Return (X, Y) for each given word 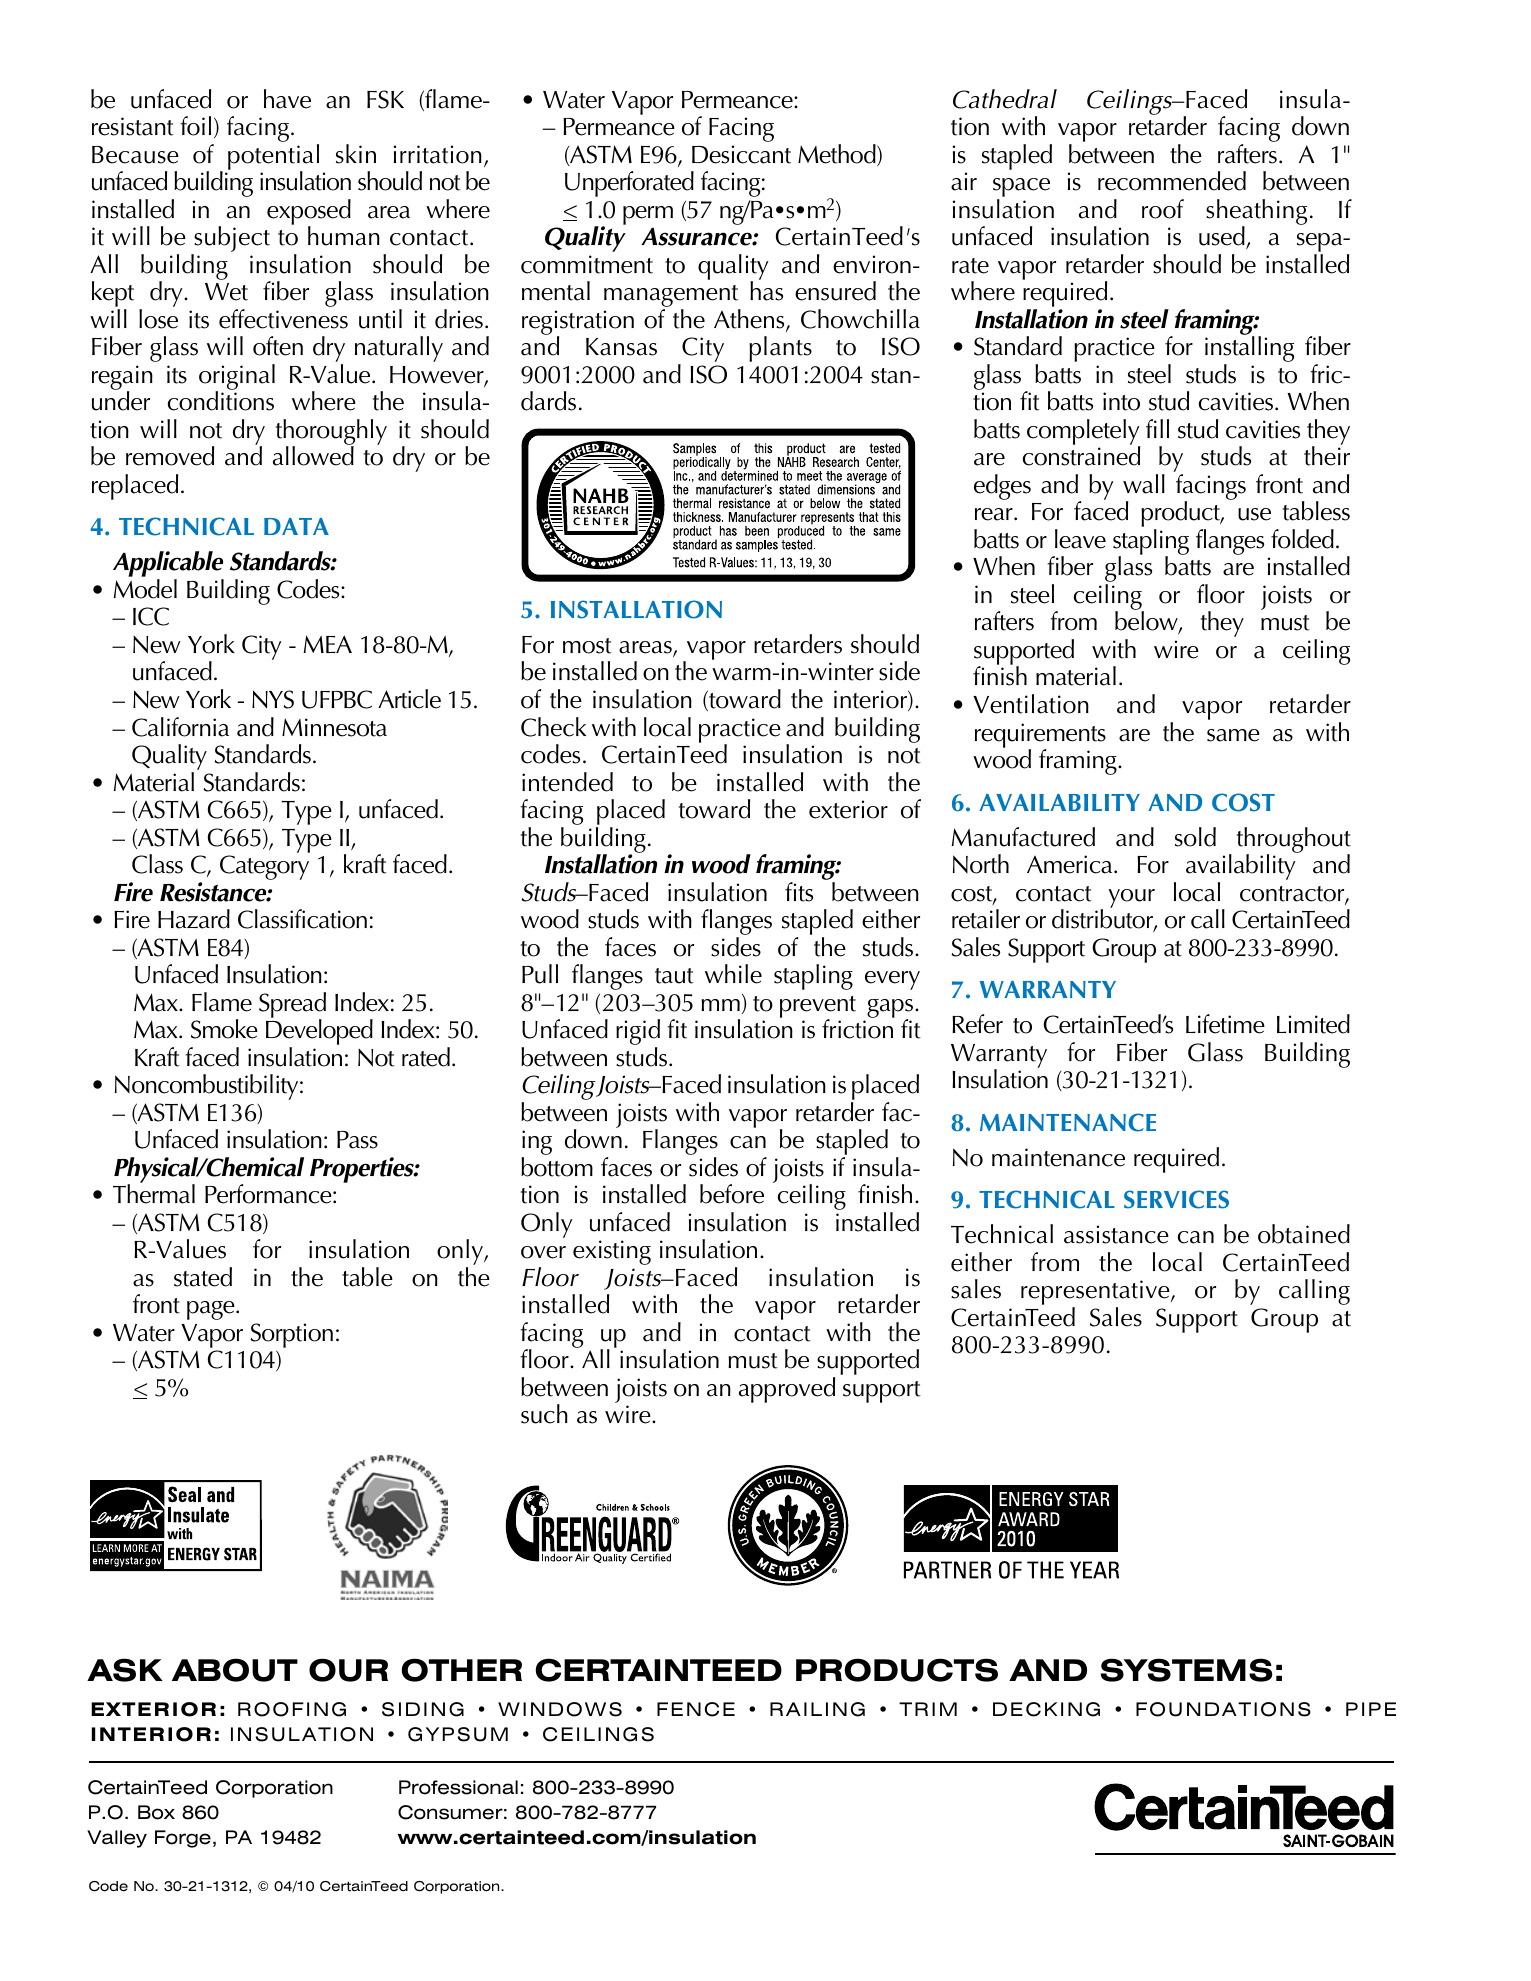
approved (787, 1390)
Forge (183, 1839)
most (587, 646)
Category (264, 867)
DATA (296, 526)
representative (1096, 1294)
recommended (1172, 181)
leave (1080, 539)
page (212, 1310)
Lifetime (1225, 1024)
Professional (458, 1787)
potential (273, 158)
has (766, 291)
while (733, 974)
